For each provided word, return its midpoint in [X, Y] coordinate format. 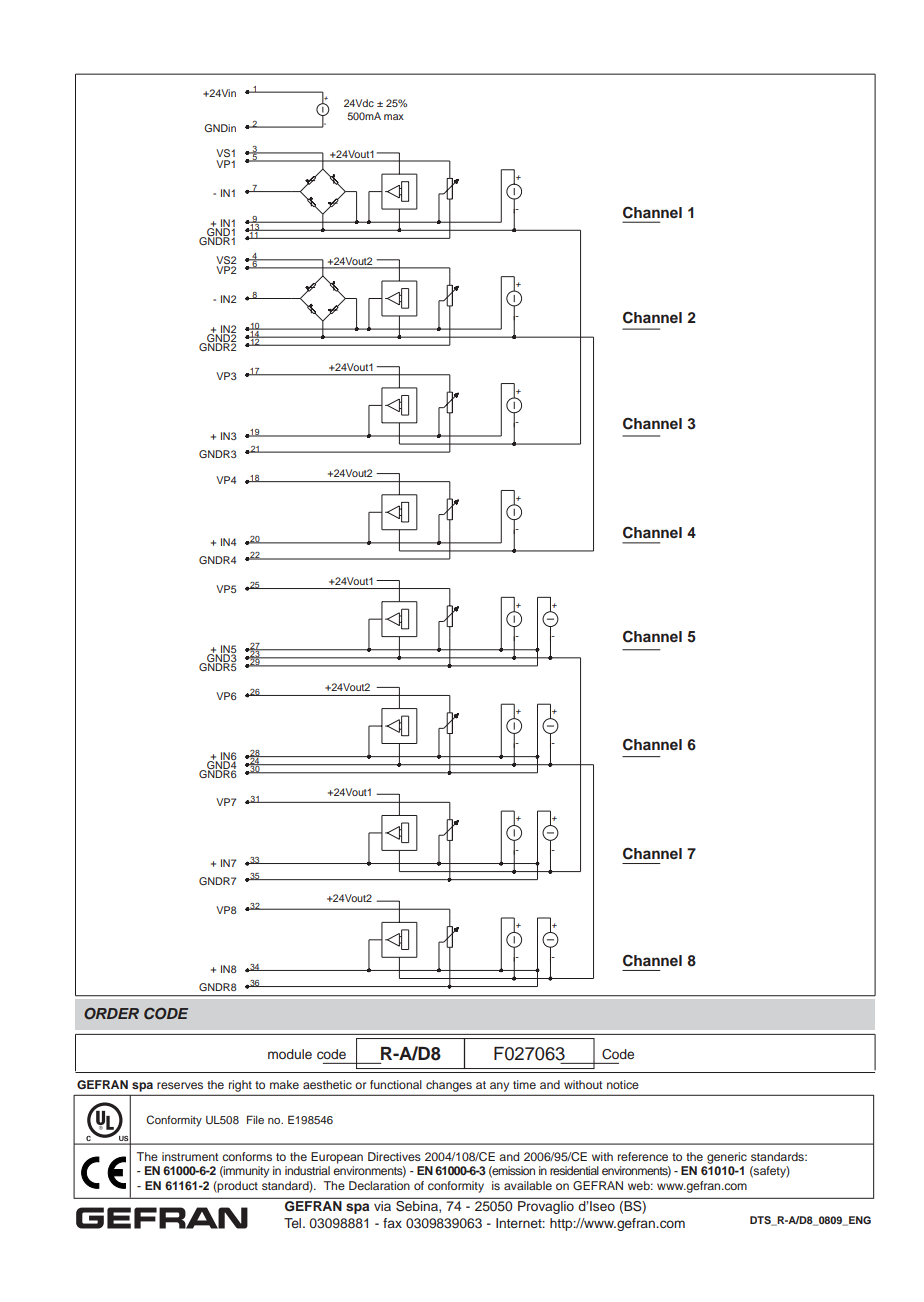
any [499, 1087]
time [524, 1084]
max [394, 117]
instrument [190, 1156]
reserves [180, 1085]
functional [396, 1084]
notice [623, 1084]
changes [449, 1086]
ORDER [111, 1014]
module [290, 1054]
